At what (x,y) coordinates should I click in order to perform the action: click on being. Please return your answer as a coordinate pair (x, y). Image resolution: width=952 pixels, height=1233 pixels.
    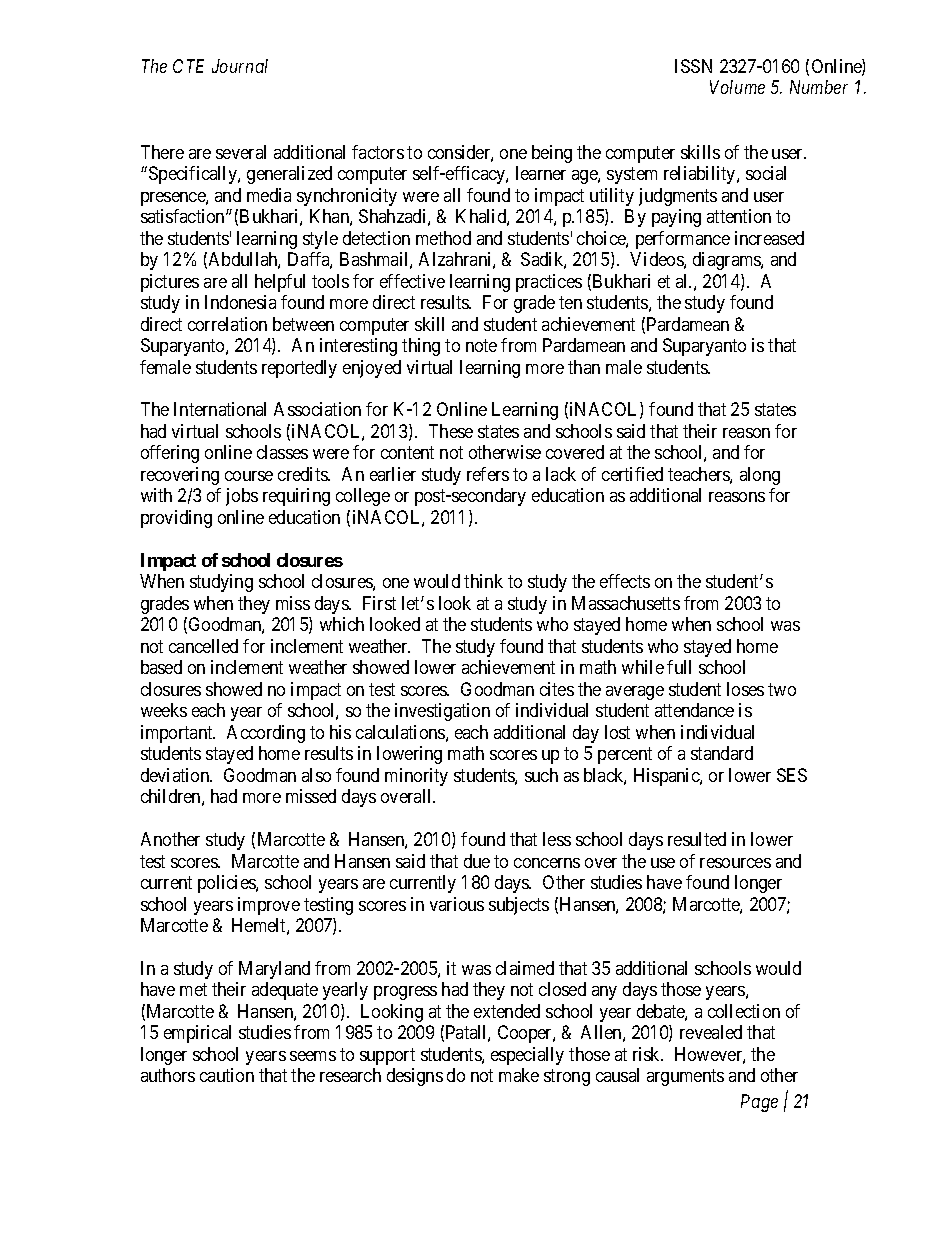
    Looking at the image, I should click on (552, 154).
